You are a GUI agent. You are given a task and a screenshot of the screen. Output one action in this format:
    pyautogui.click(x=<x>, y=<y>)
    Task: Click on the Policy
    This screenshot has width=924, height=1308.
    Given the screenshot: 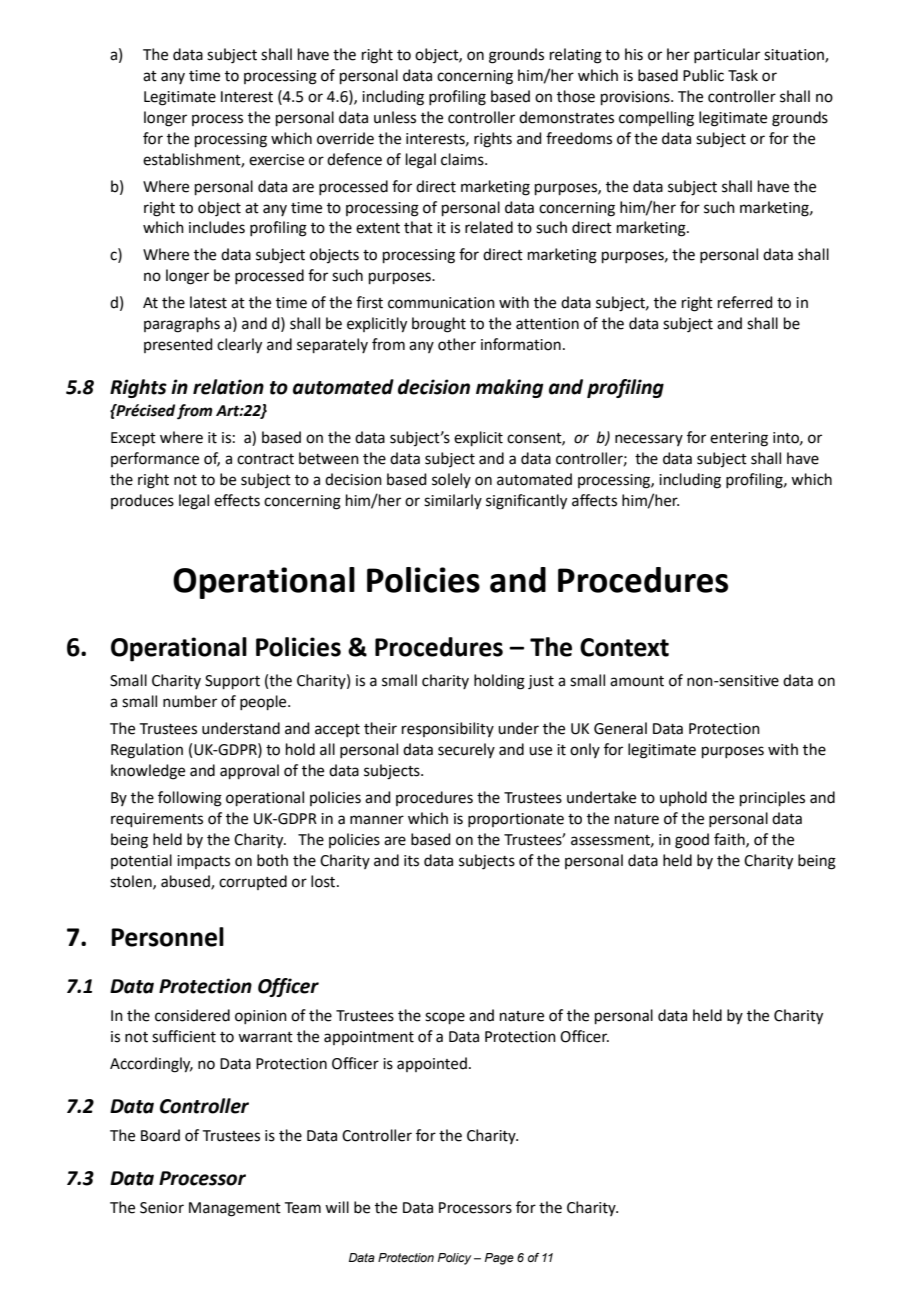 What is the action you would take?
    pyautogui.click(x=454, y=1259)
